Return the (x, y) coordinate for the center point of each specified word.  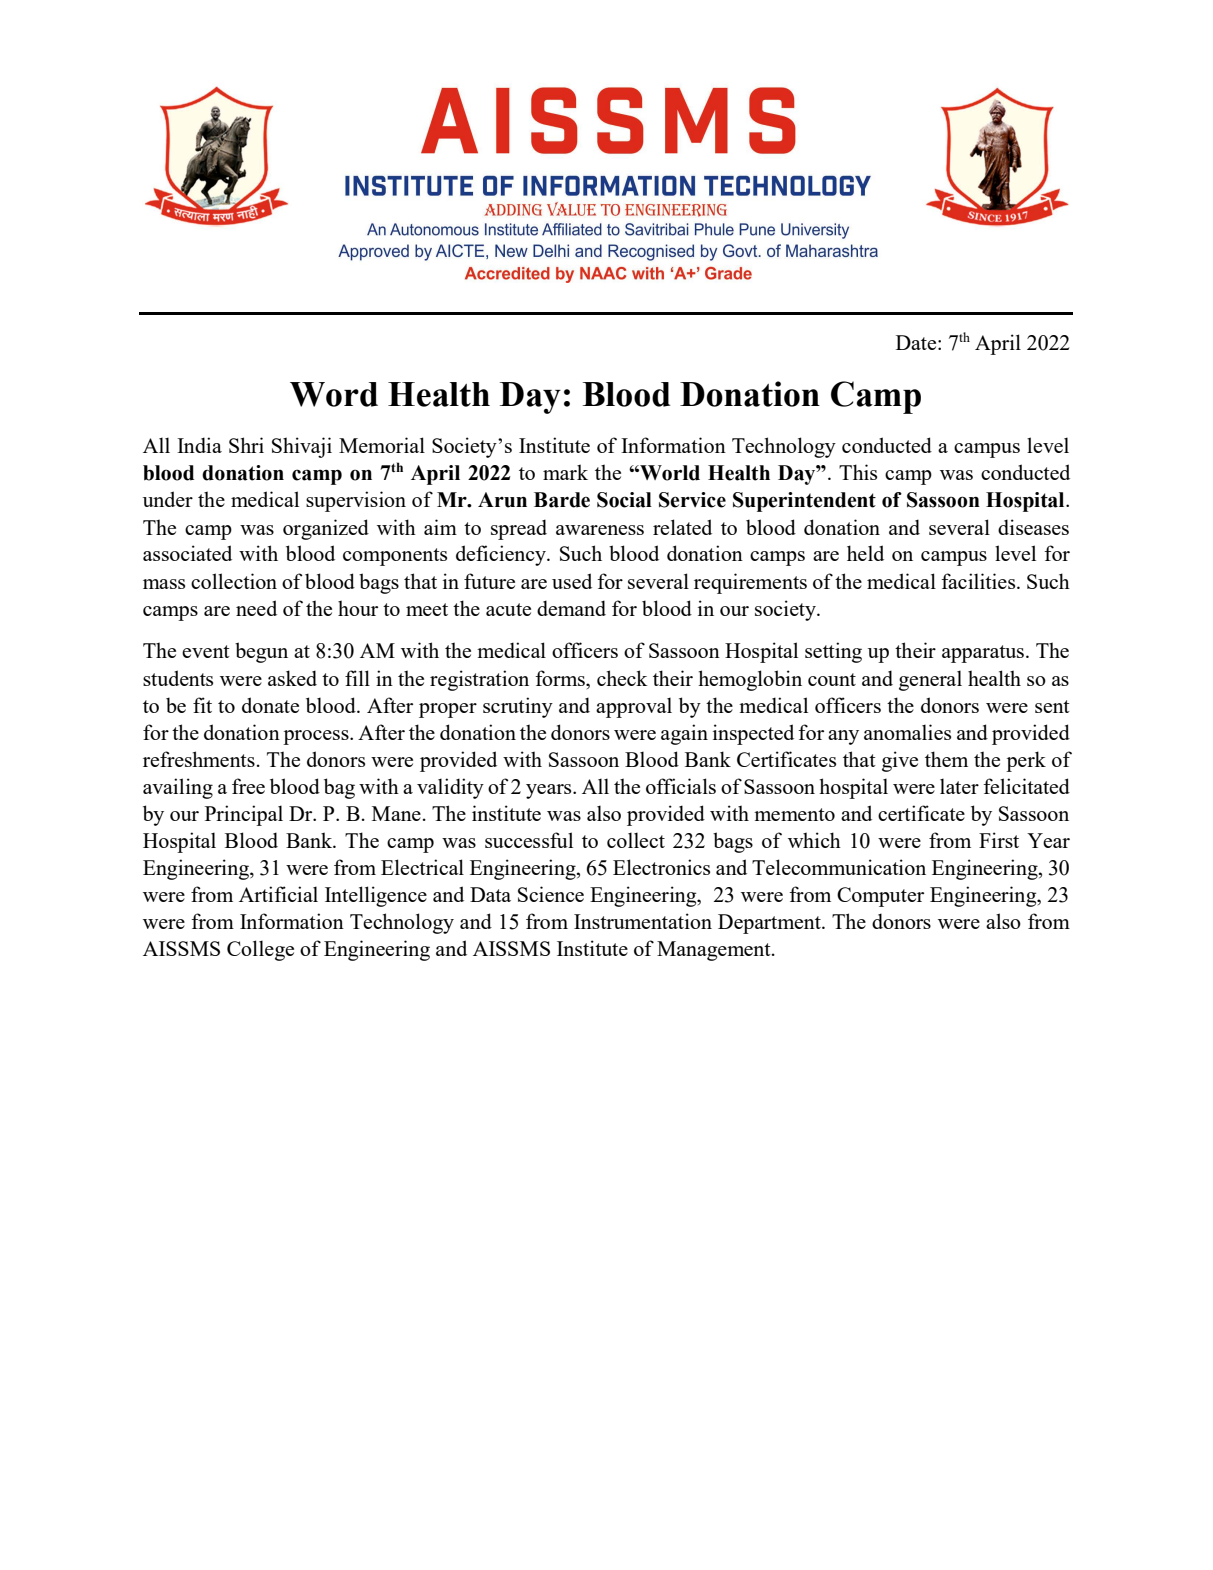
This (858, 472)
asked (292, 678)
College (260, 950)
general (930, 680)
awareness (600, 530)
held (865, 553)
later (959, 786)
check (622, 678)
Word (334, 394)
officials (681, 786)
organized (326, 529)
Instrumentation (643, 921)
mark (565, 472)
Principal (244, 815)
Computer (880, 897)
